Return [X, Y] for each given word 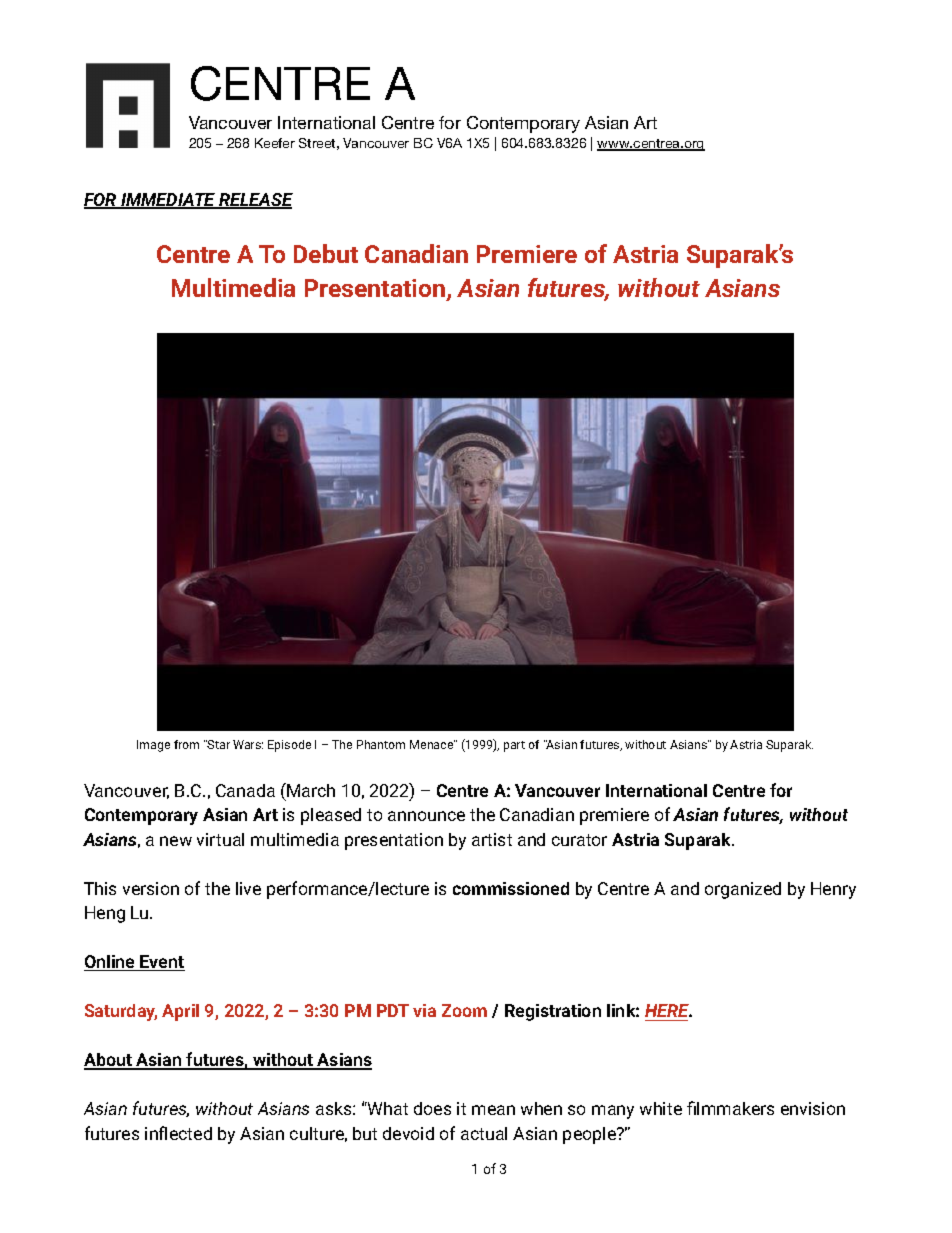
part [514, 746]
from [186, 744]
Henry [833, 890]
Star [218, 744]
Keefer [275, 143]
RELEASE [255, 201]
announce [426, 816]
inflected [178, 1133]
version [151, 888]
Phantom [381, 744]
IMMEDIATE [168, 201]
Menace [432, 744]
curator [579, 840]
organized [743, 890]
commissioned [511, 888]
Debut [326, 253]
